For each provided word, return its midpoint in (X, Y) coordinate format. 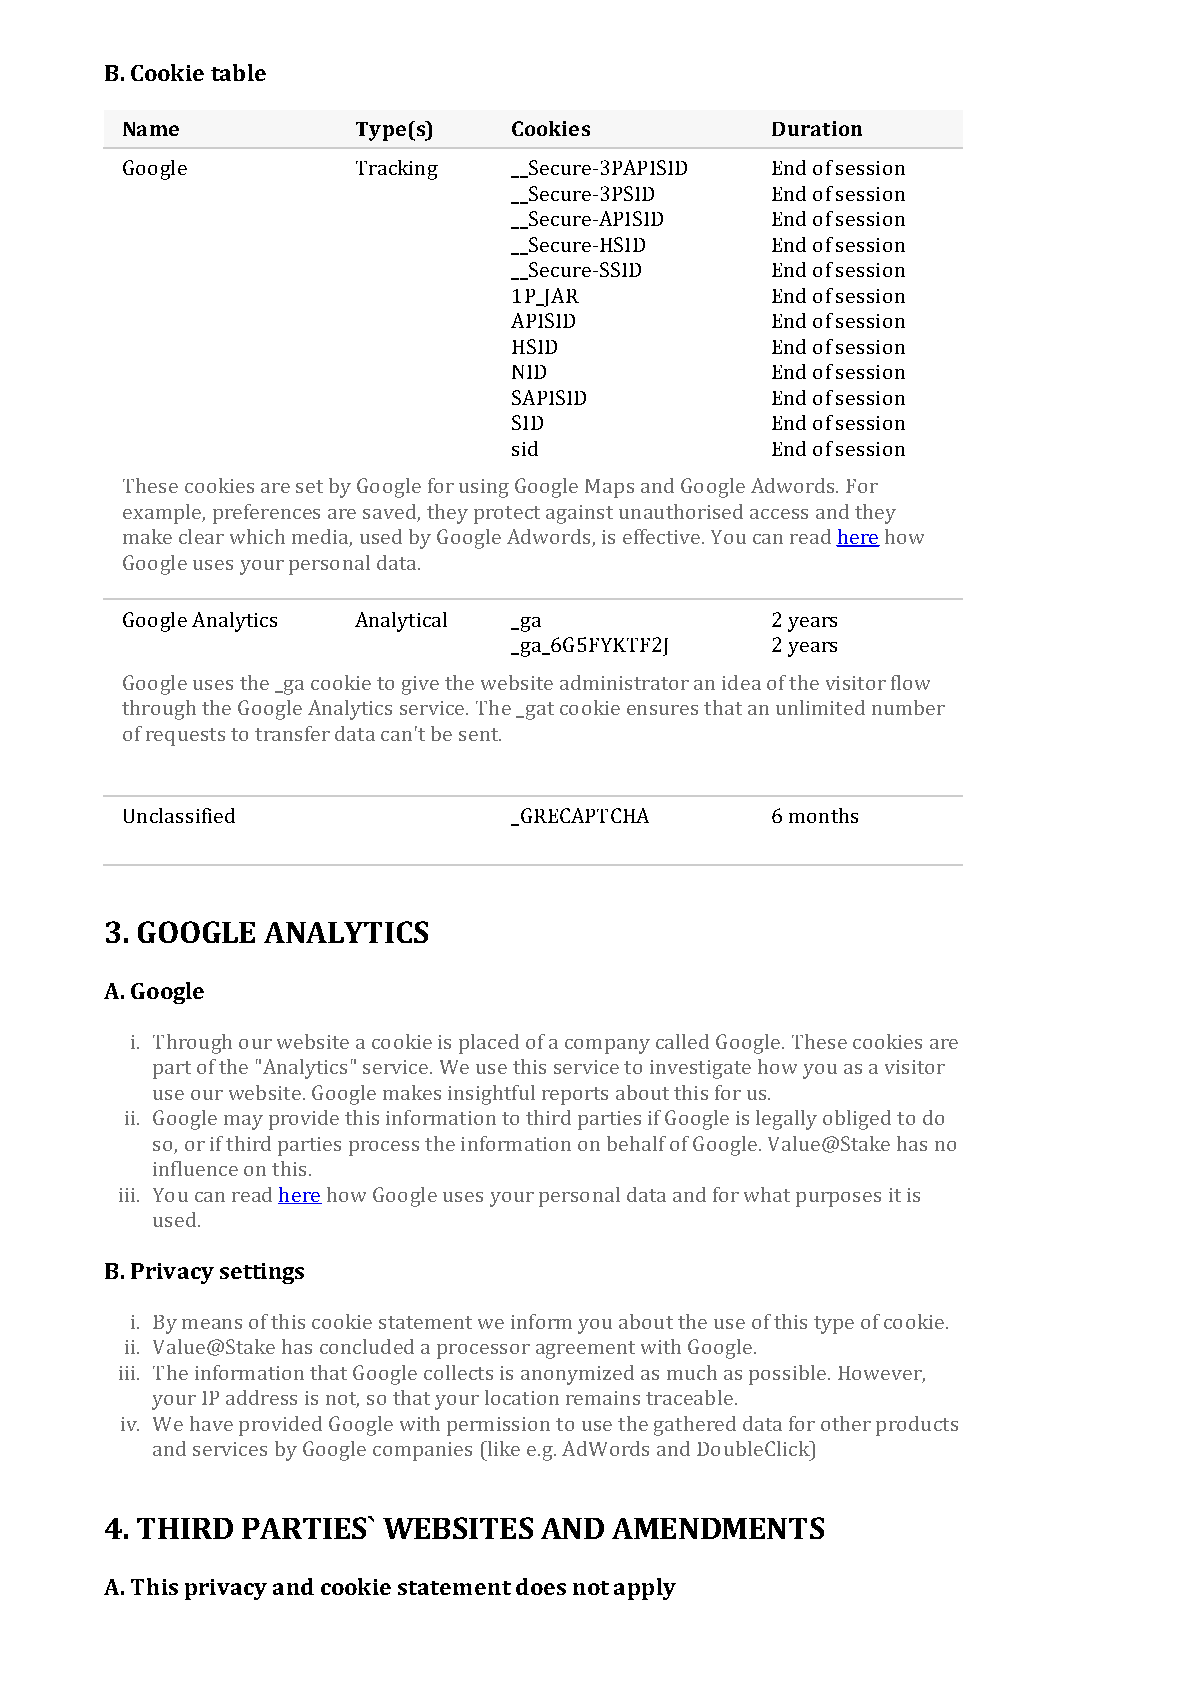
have (211, 1423)
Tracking (397, 170)
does (541, 1586)
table (238, 72)
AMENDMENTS (718, 1528)
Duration (817, 128)
